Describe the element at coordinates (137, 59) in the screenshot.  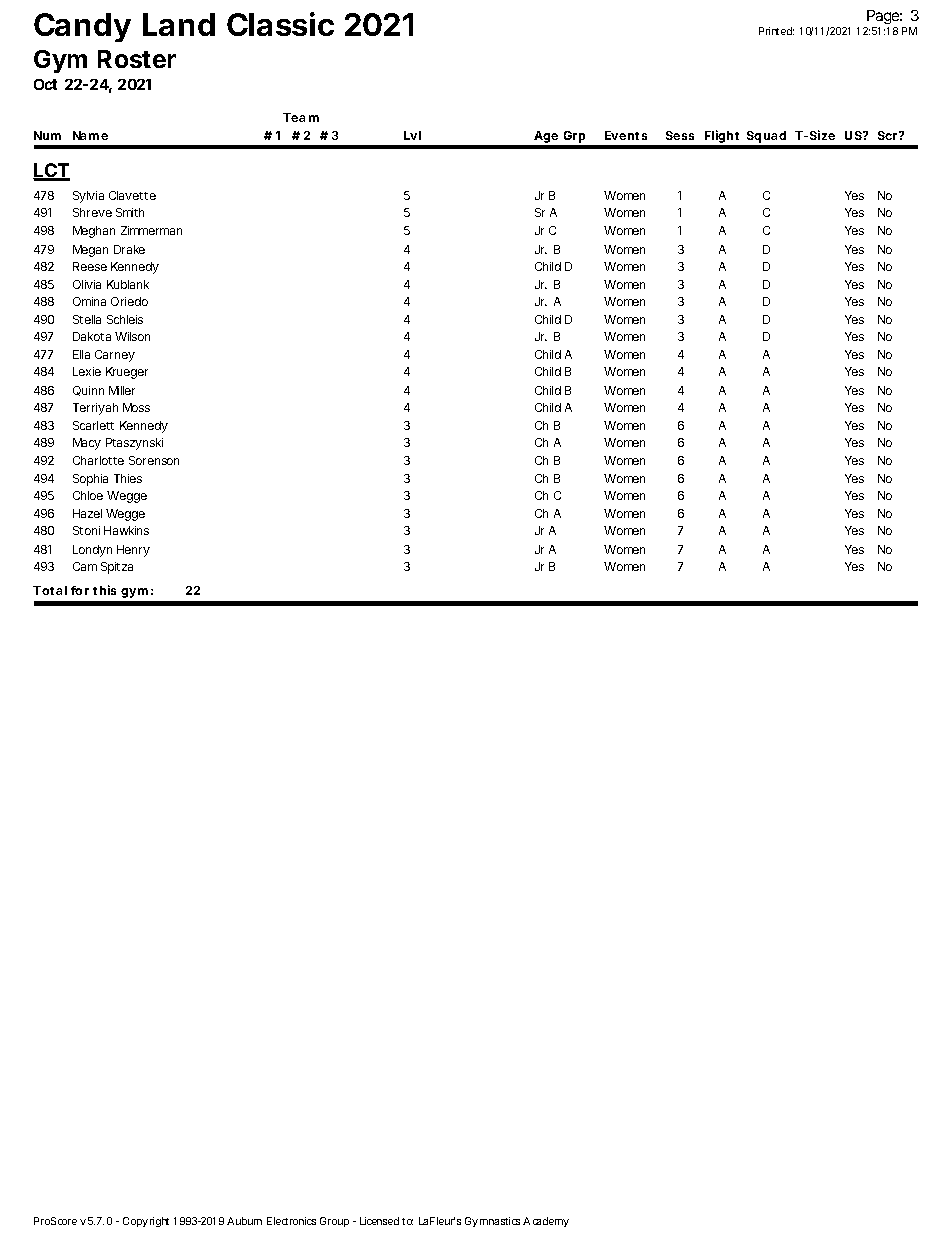
I see `Roster` at that location.
